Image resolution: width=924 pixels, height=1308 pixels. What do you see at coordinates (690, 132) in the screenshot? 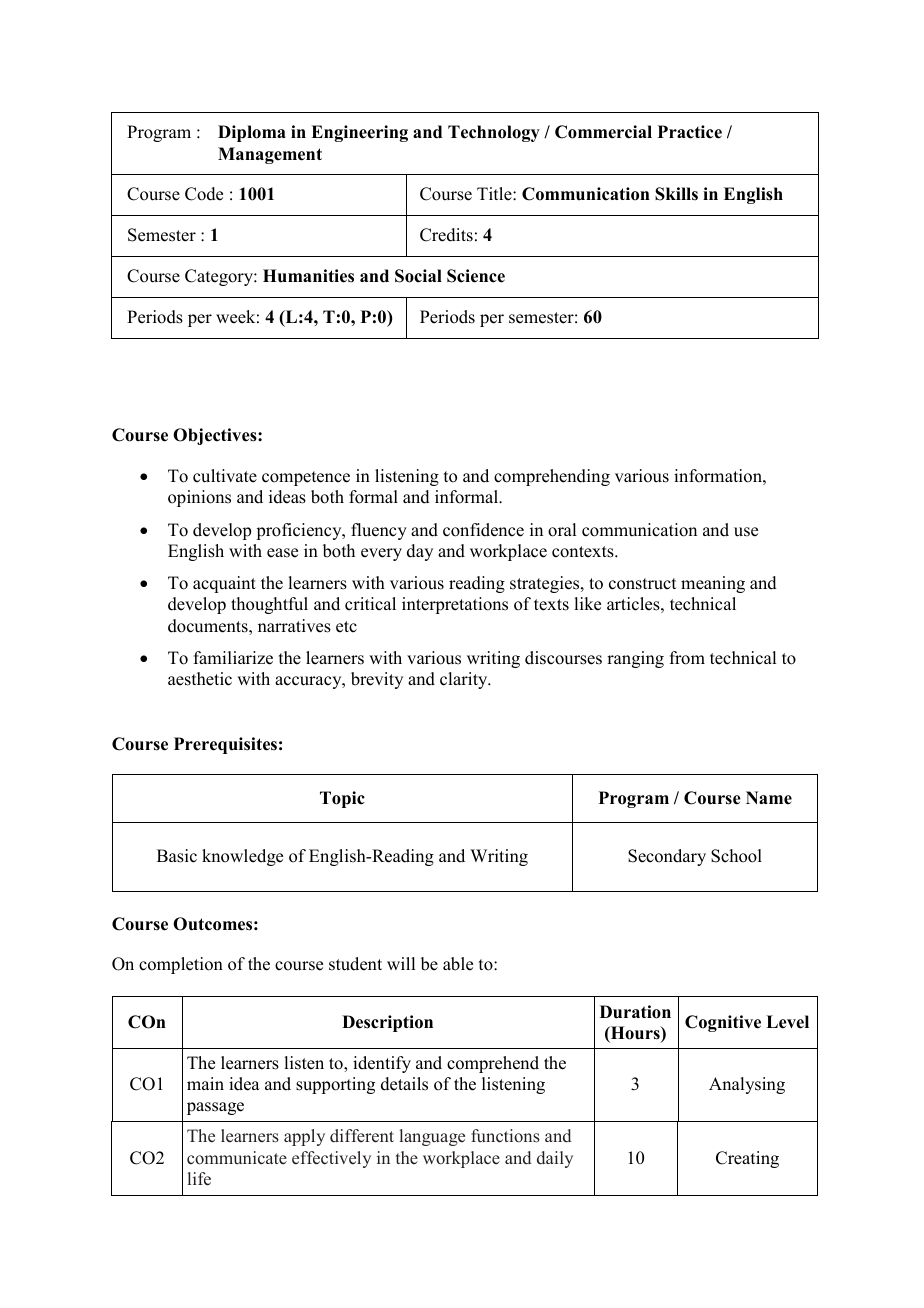
I see `Practice` at bounding box center [690, 132].
